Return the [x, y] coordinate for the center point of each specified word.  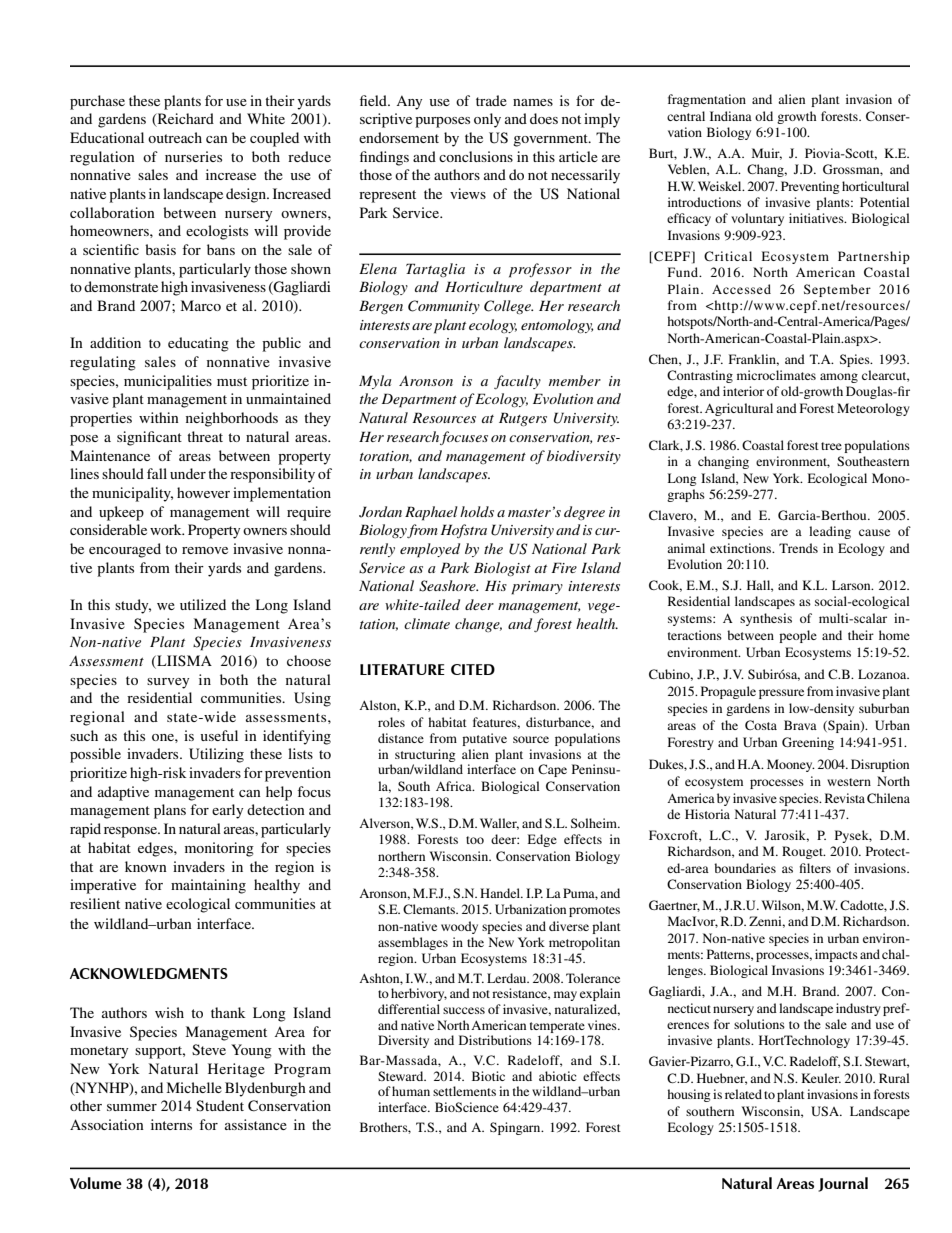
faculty [517, 382]
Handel [501, 893]
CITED [473, 669]
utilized [203, 604]
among [839, 378]
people [798, 636]
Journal [843, 1184]
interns [171, 1124]
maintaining [208, 886]
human [411, 1091]
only [487, 120]
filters [815, 868]
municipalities [168, 382]
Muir [767, 154]
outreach [175, 137]
